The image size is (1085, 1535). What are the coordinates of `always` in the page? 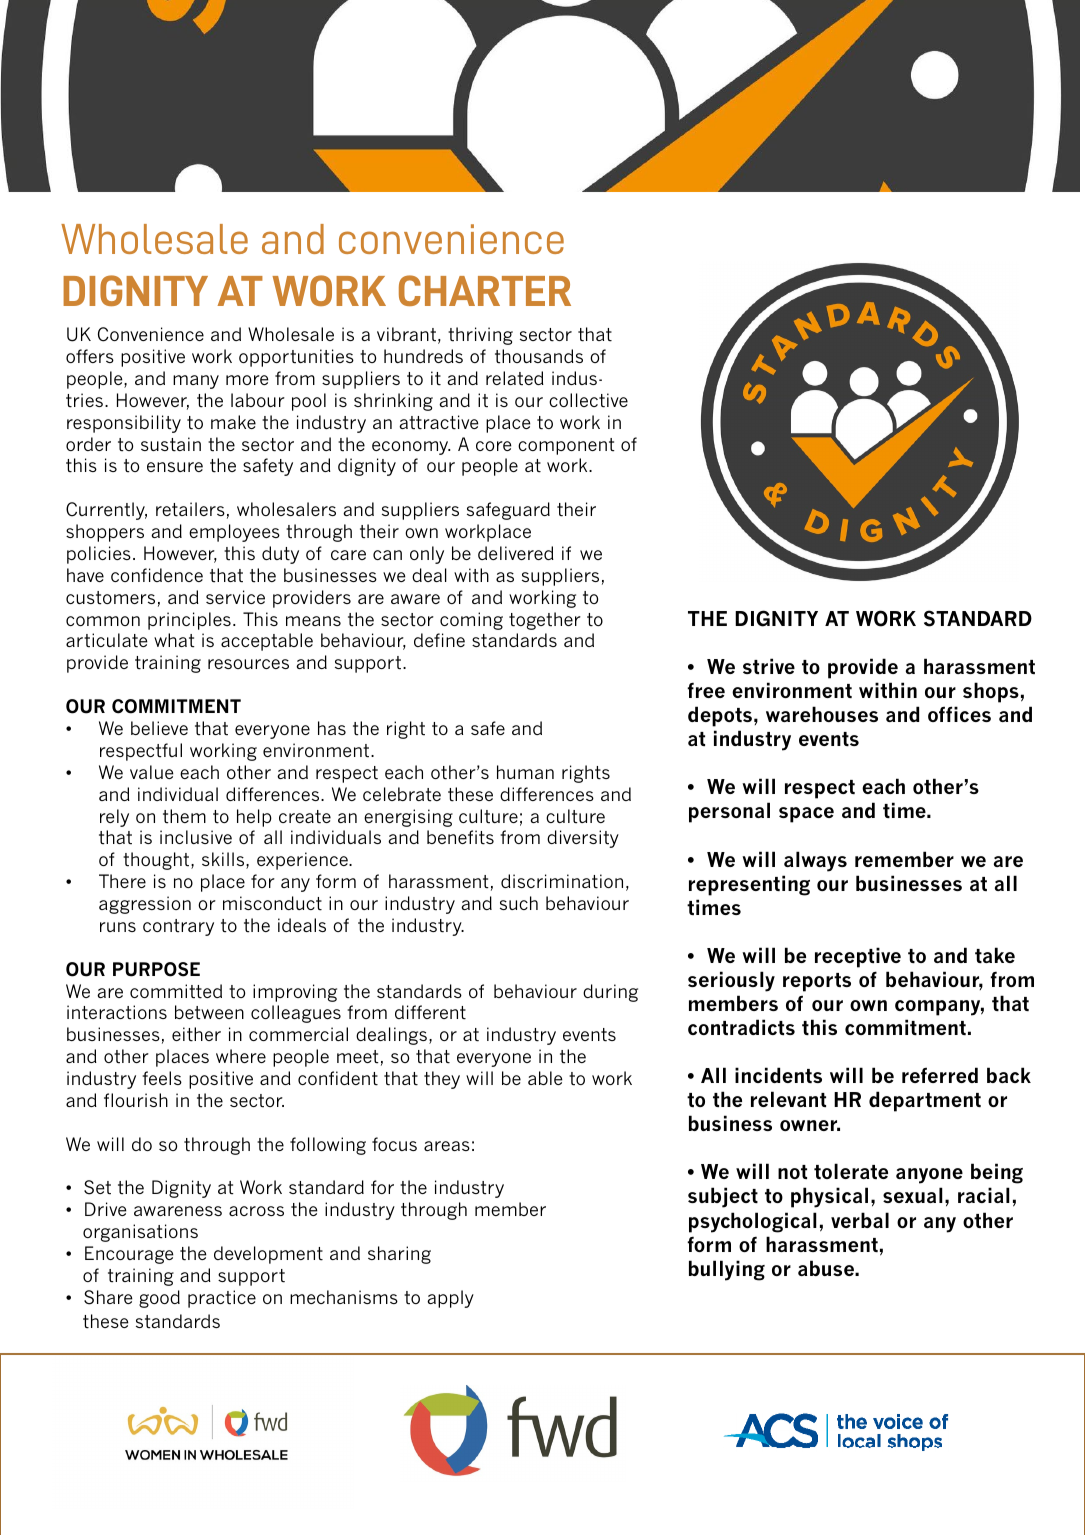 It's located at (815, 861).
